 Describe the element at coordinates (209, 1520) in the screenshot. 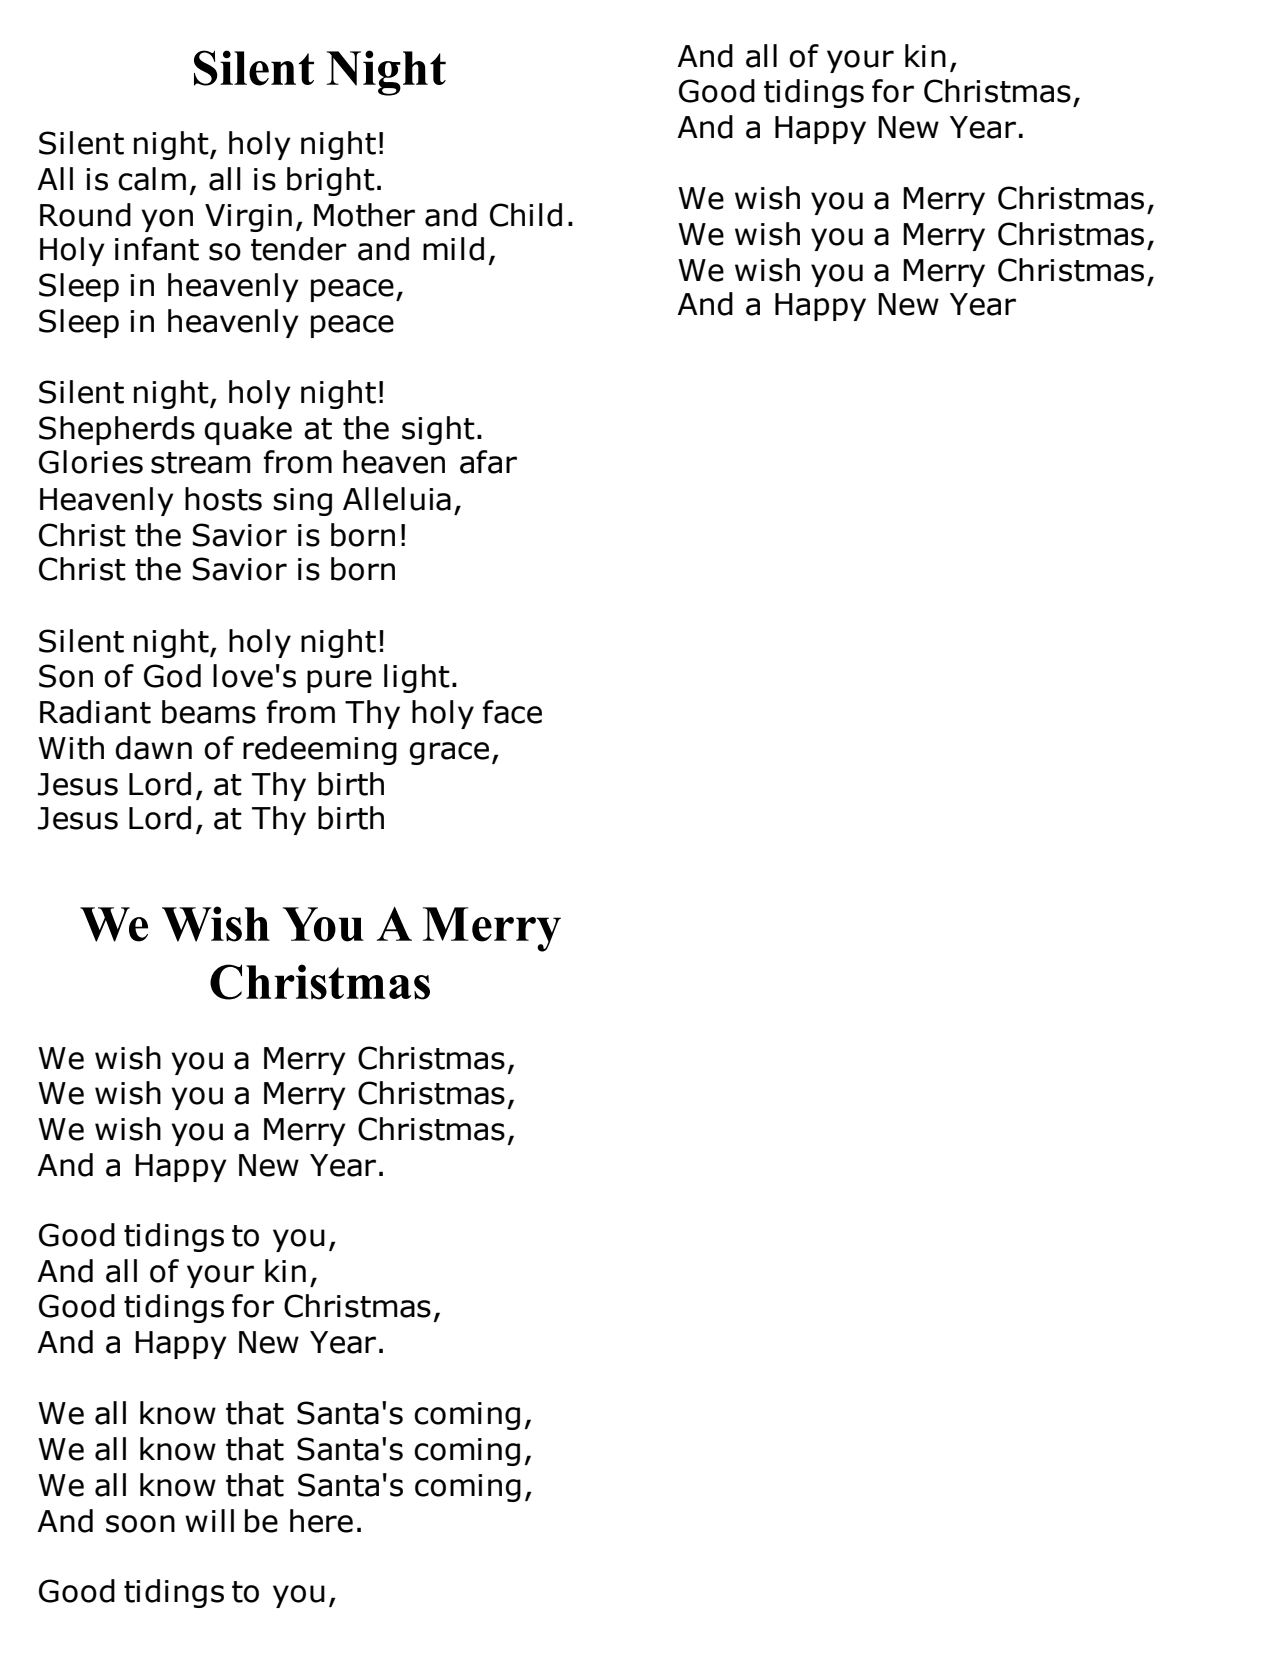

I see `will` at that location.
